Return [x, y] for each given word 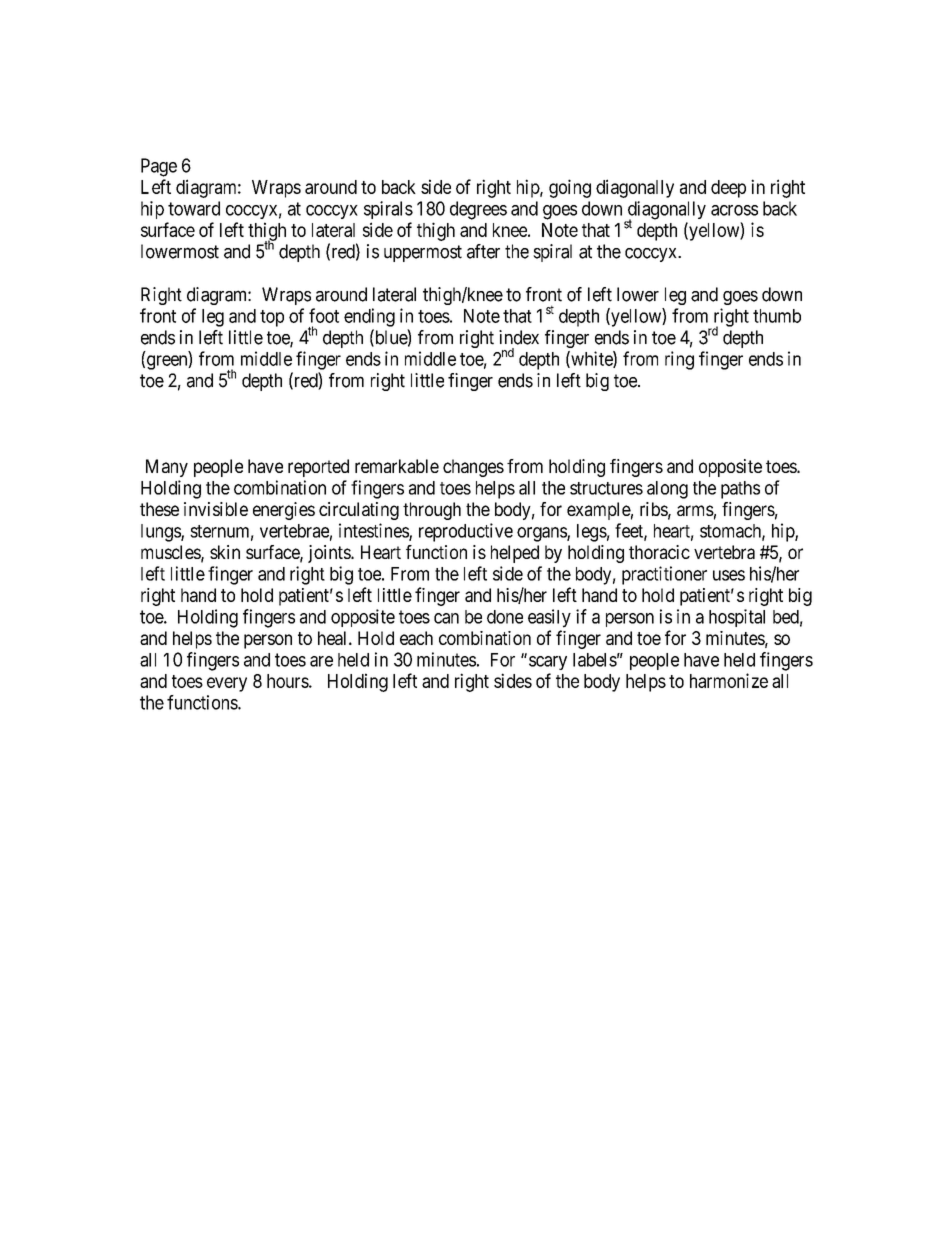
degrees [478, 210]
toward [194, 208]
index [519, 337]
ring [679, 360]
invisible [216, 509]
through [432, 511]
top [272, 318]
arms [695, 510]
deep [728, 189]
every [227, 684]
